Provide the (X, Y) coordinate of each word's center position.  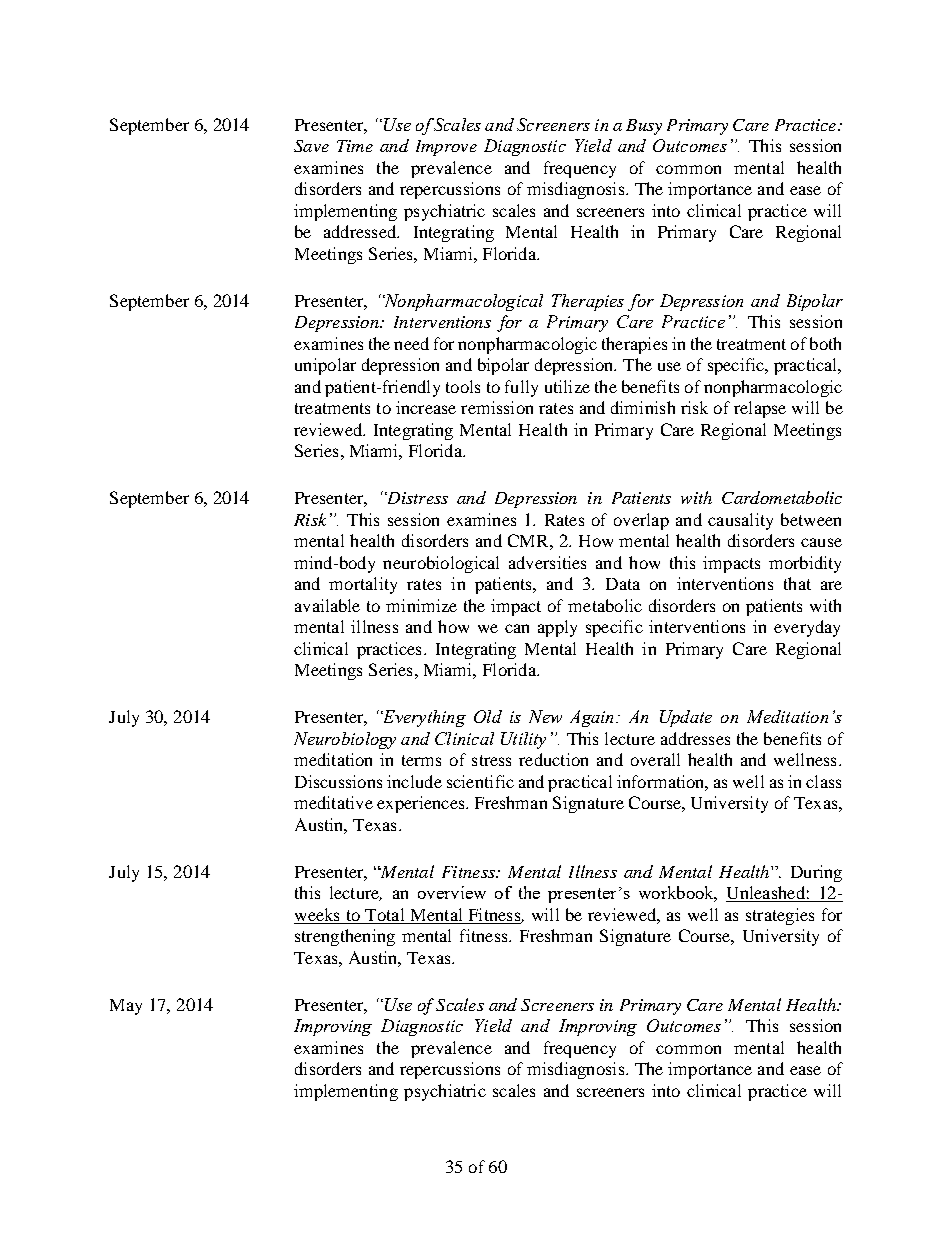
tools (463, 386)
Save (311, 146)
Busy (644, 127)
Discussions (338, 781)
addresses (695, 738)
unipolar (325, 366)
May (126, 1007)
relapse (760, 409)
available (327, 605)
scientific (480, 781)
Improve (446, 148)
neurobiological (441, 564)
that (797, 583)
